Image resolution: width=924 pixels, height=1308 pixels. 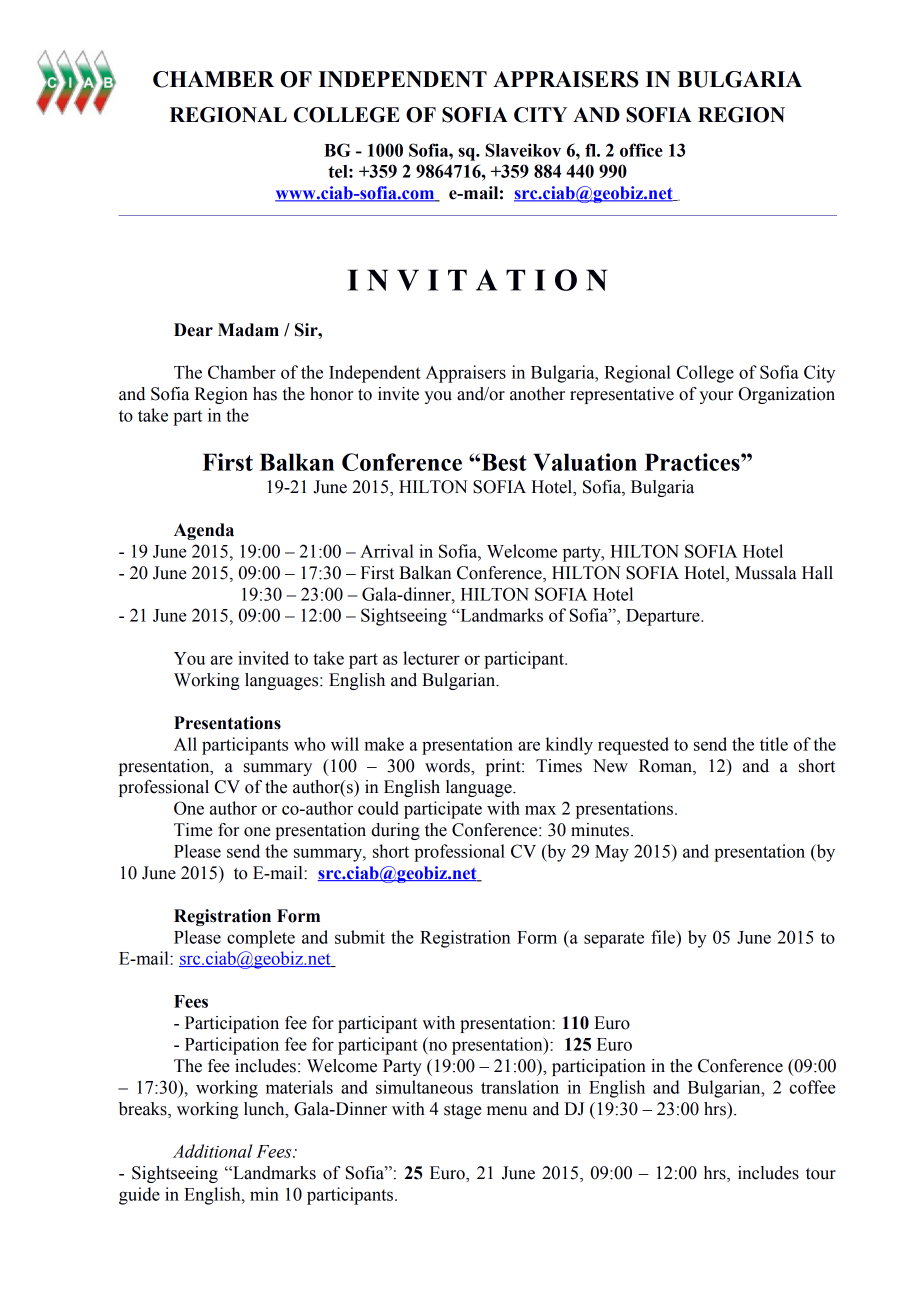 What do you see at coordinates (716, 397) in the document?
I see `your` at bounding box center [716, 397].
